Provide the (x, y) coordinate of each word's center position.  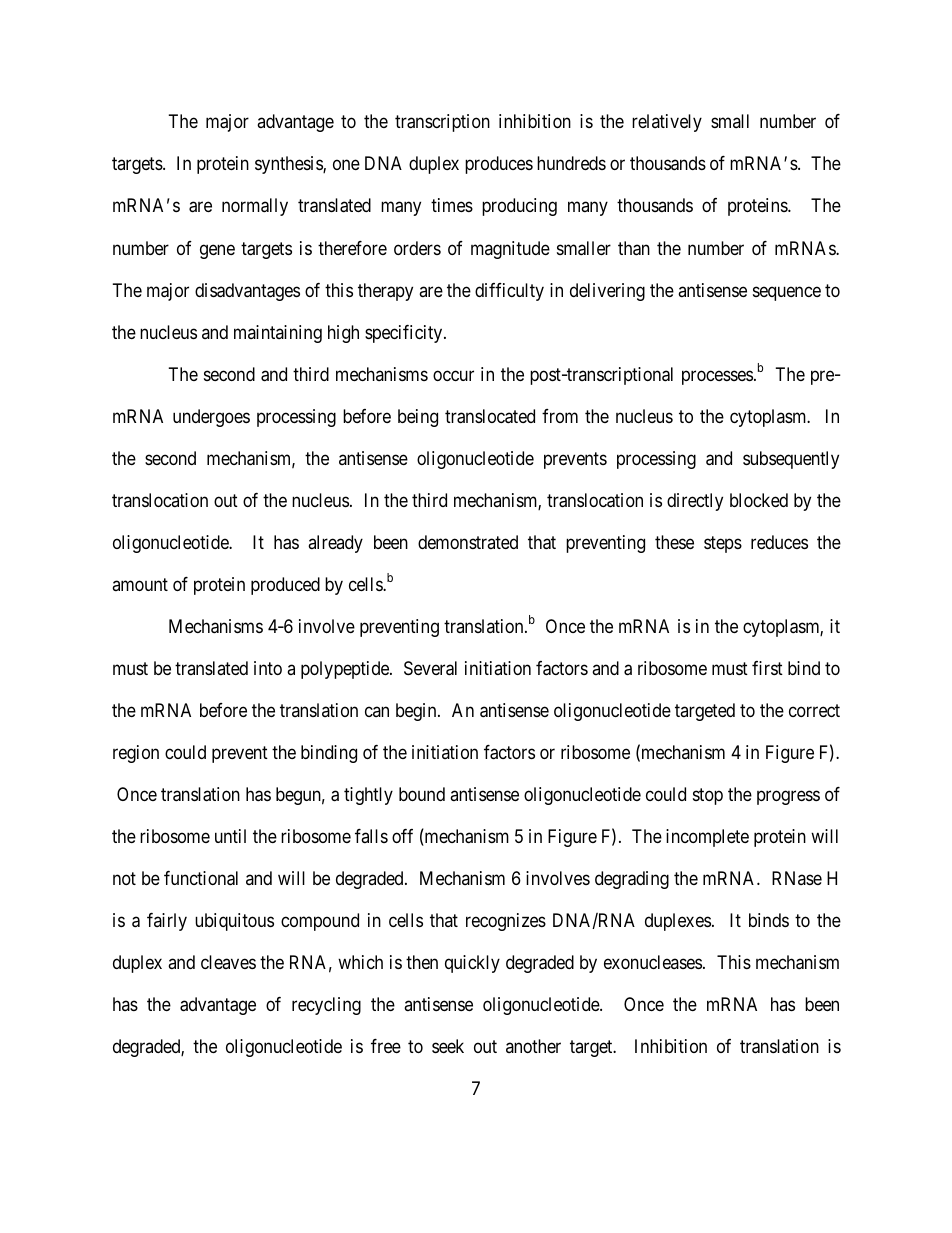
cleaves (228, 962)
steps (723, 544)
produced (285, 586)
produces (499, 165)
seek (448, 1046)
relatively (667, 123)
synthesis (289, 165)
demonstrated (468, 542)
